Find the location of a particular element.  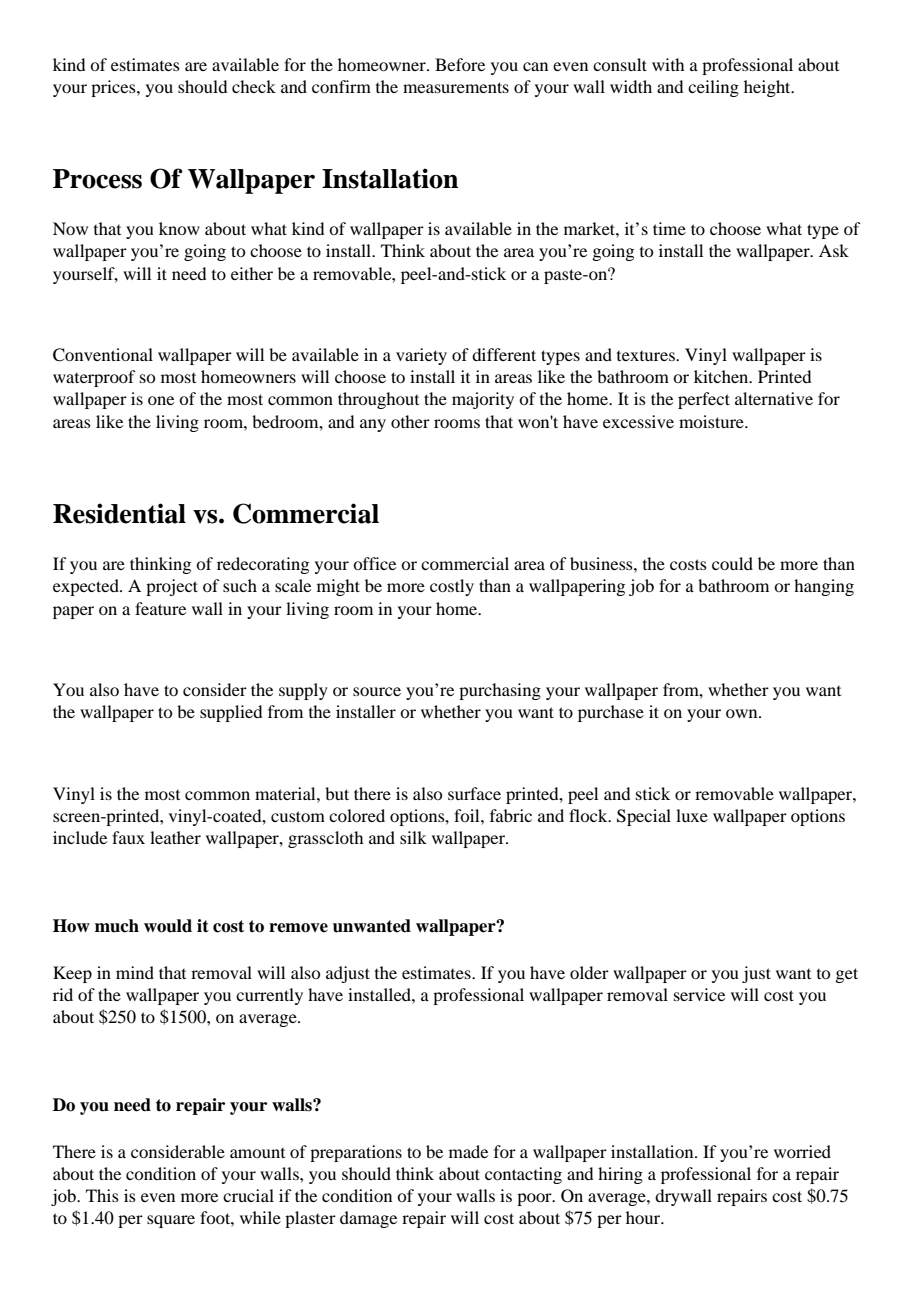

measurements is located at coordinates (456, 87).
